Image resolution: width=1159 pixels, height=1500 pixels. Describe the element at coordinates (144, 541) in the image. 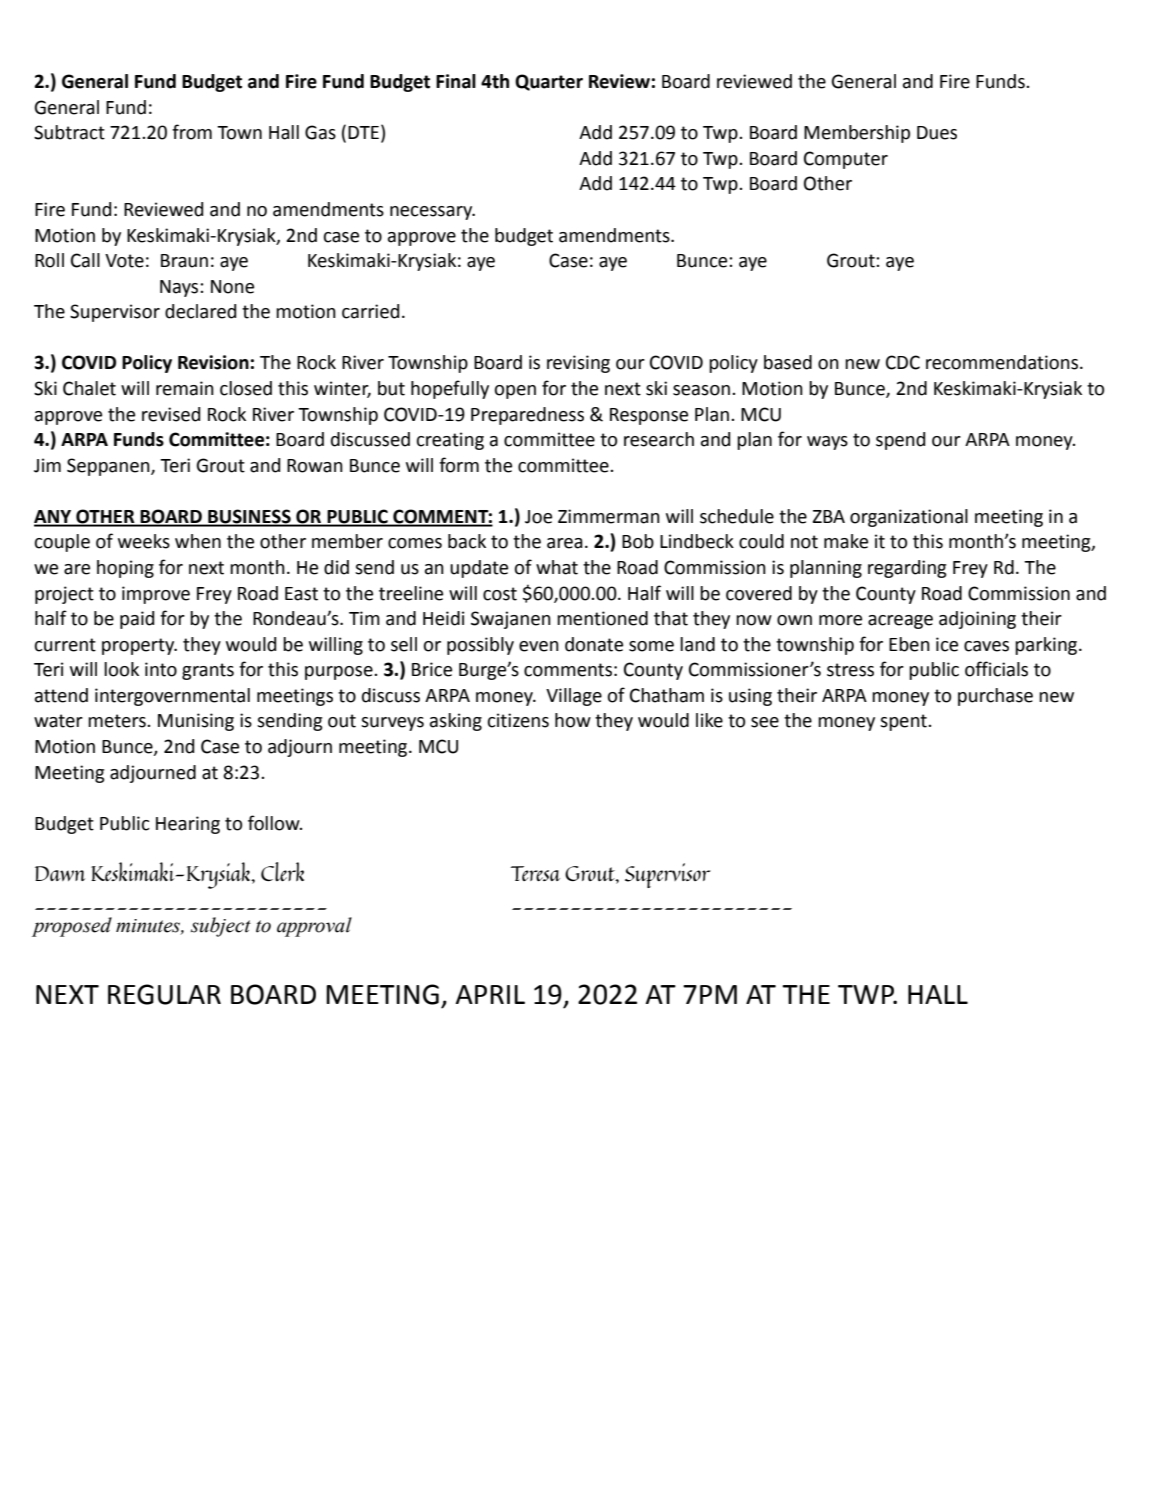

I see `weeks` at that location.
